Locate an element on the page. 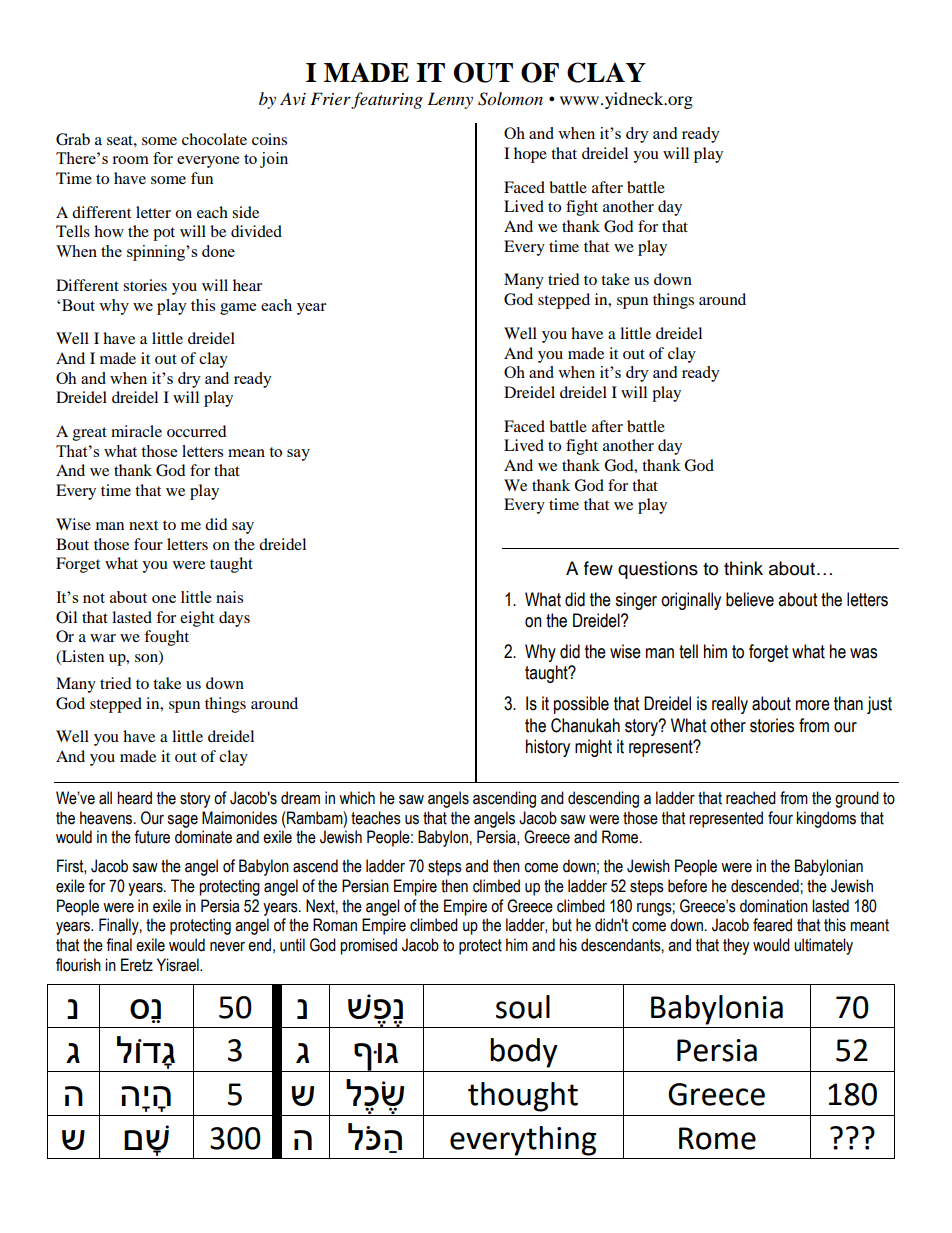 Image resolution: width=952 pixels, height=1233 pixels. hope is located at coordinates (530, 155).
